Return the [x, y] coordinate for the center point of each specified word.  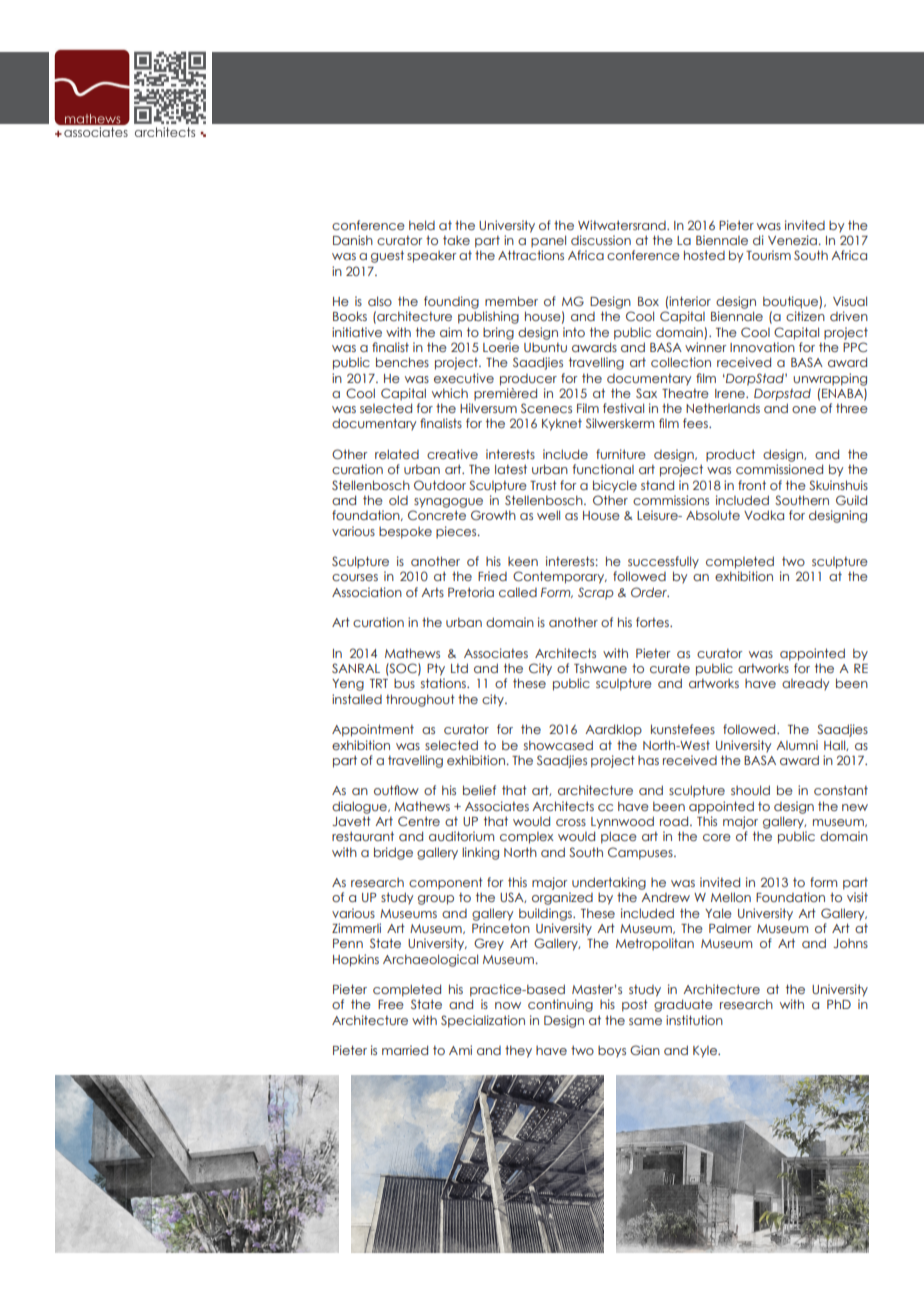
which [450, 393]
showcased [558, 745]
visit [857, 897]
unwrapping [830, 379]
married [405, 1050]
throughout [420, 700]
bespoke [405, 532]
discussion [601, 240]
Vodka [764, 515]
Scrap [596, 593]
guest [387, 256]
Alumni [797, 745]
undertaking [609, 883]
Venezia [793, 240]
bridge [393, 853]
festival [623, 408]
